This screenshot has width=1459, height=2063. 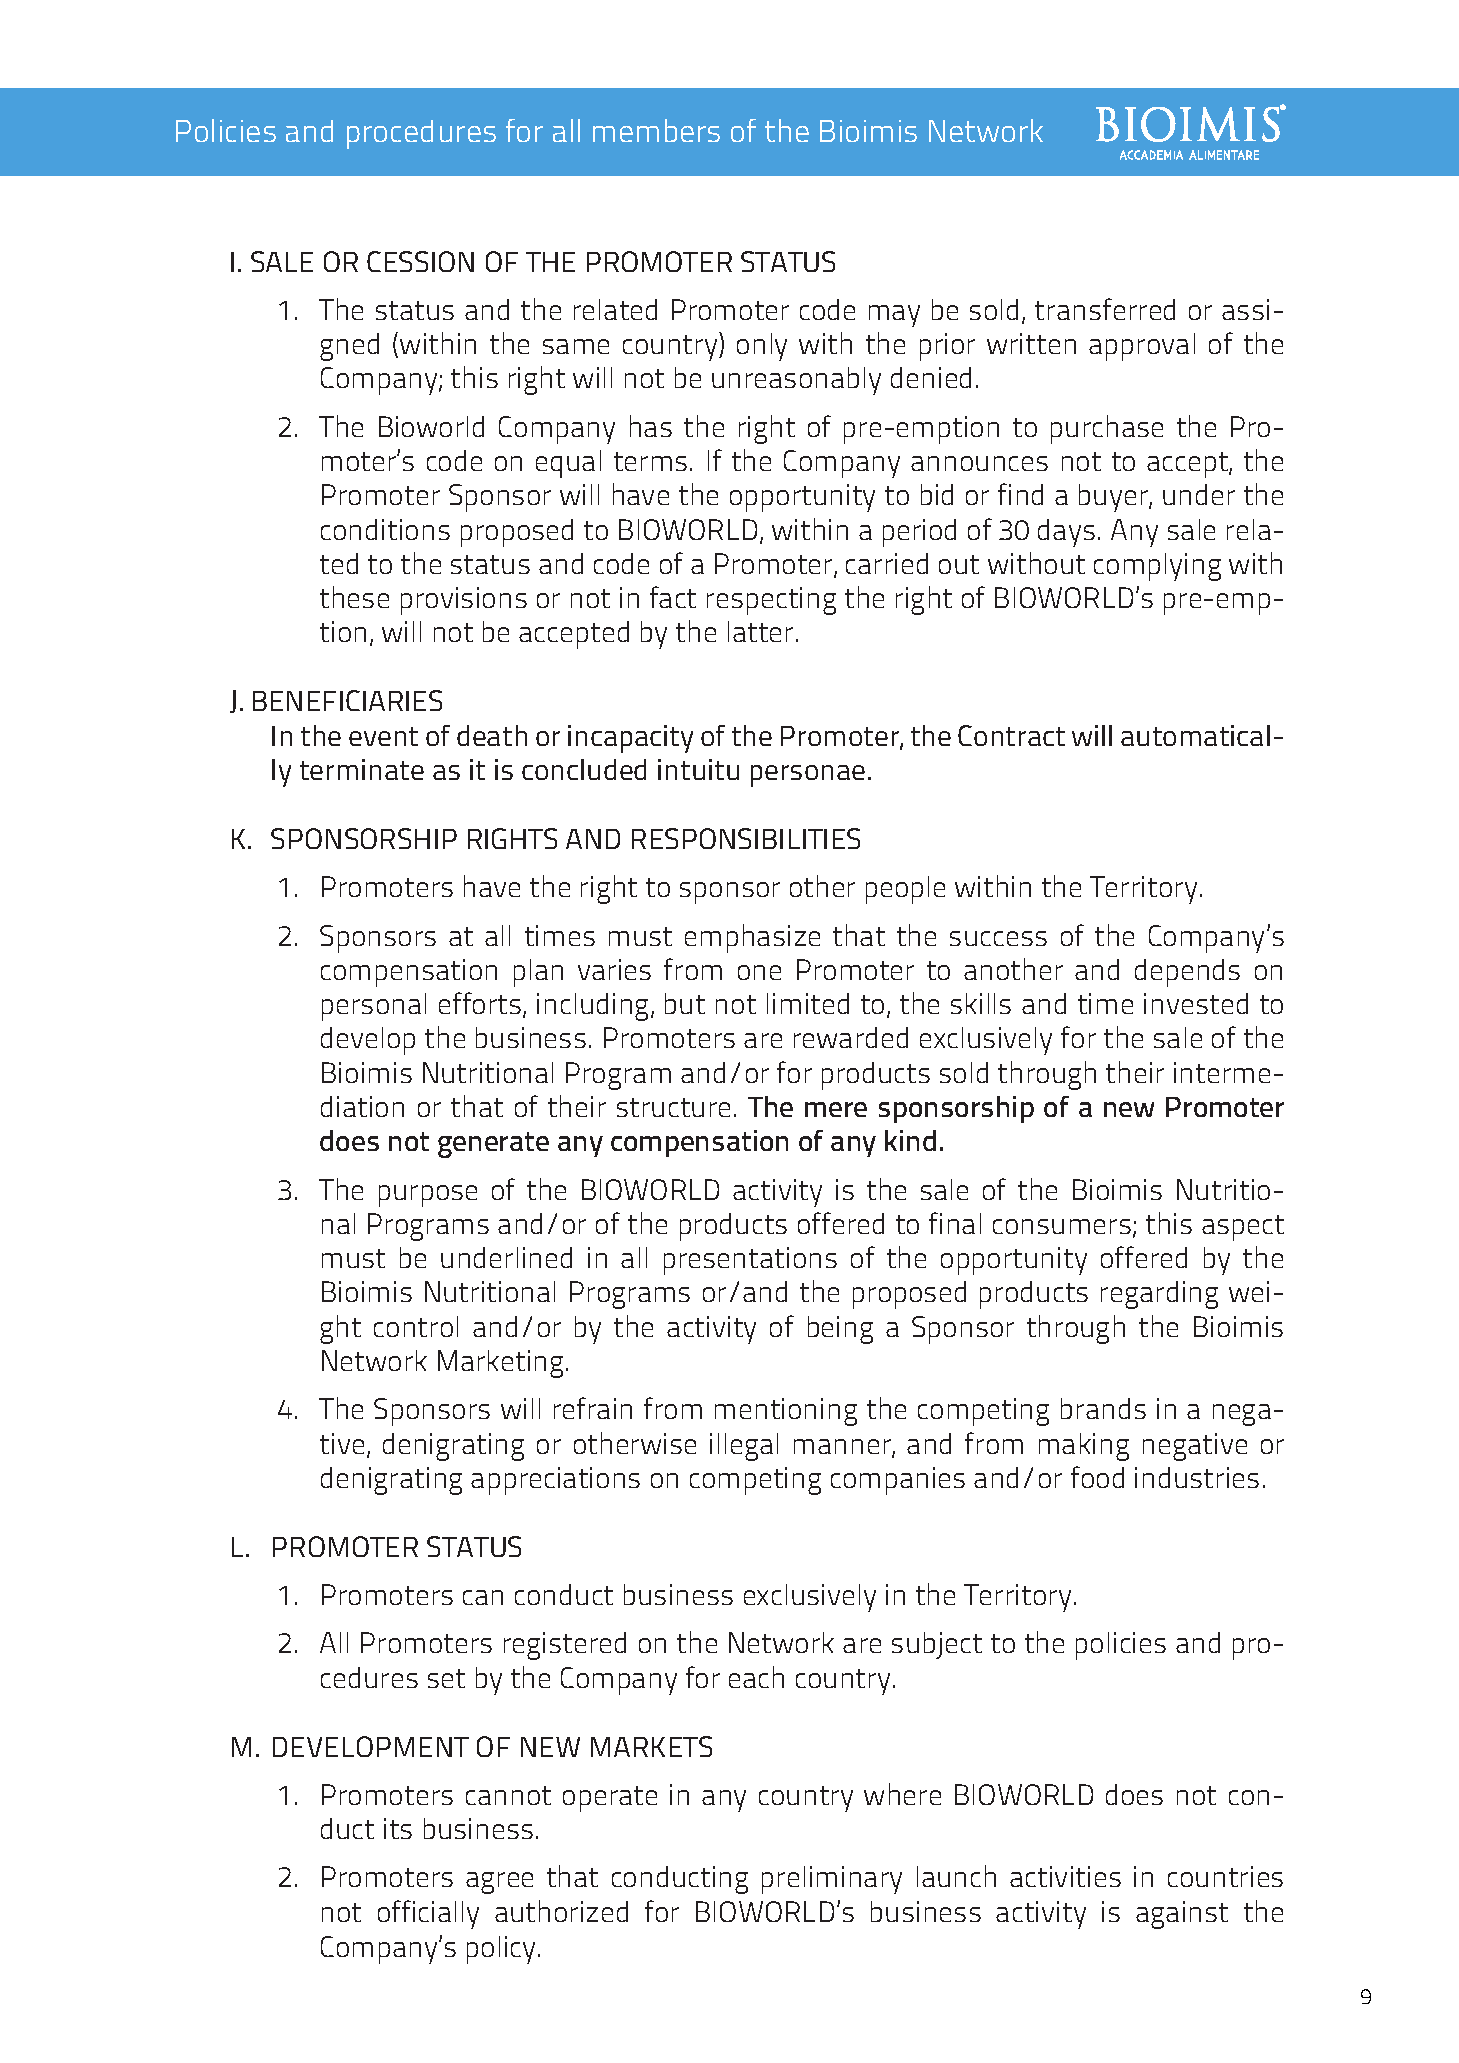 What do you see at coordinates (656, 130) in the screenshot?
I see `members` at bounding box center [656, 130].
